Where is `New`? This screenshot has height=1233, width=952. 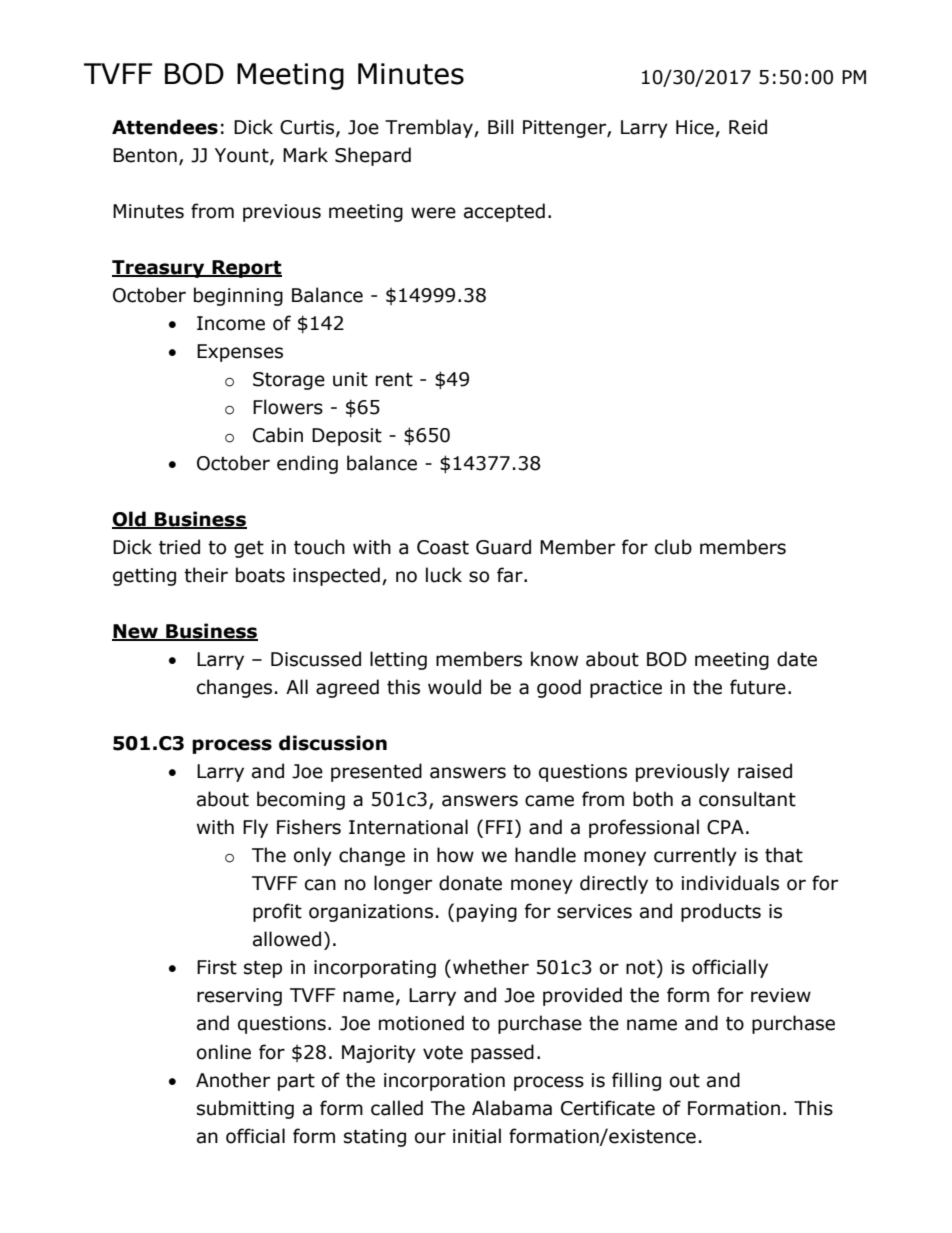
New is located at coordinates (136, 632).
